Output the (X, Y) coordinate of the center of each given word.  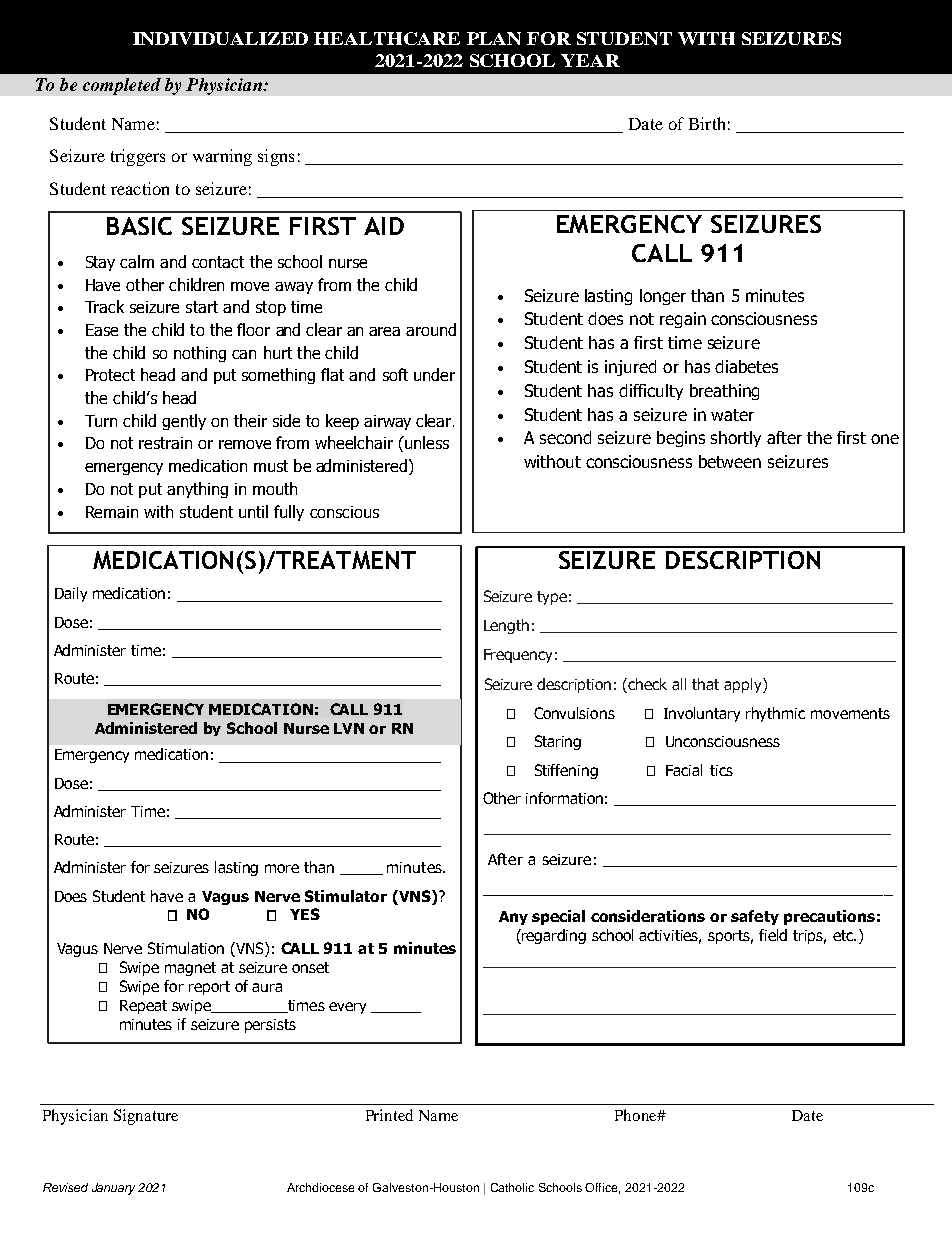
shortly (736, 439)
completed (122, 86)
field (773, 935)
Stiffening (566, 771)
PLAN (494, 38)
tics (721, 770)
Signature (146, 1117)
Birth (707, 123)
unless (426, 442)
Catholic (512, 1187)
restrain (165, 443)
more (282, 868)
